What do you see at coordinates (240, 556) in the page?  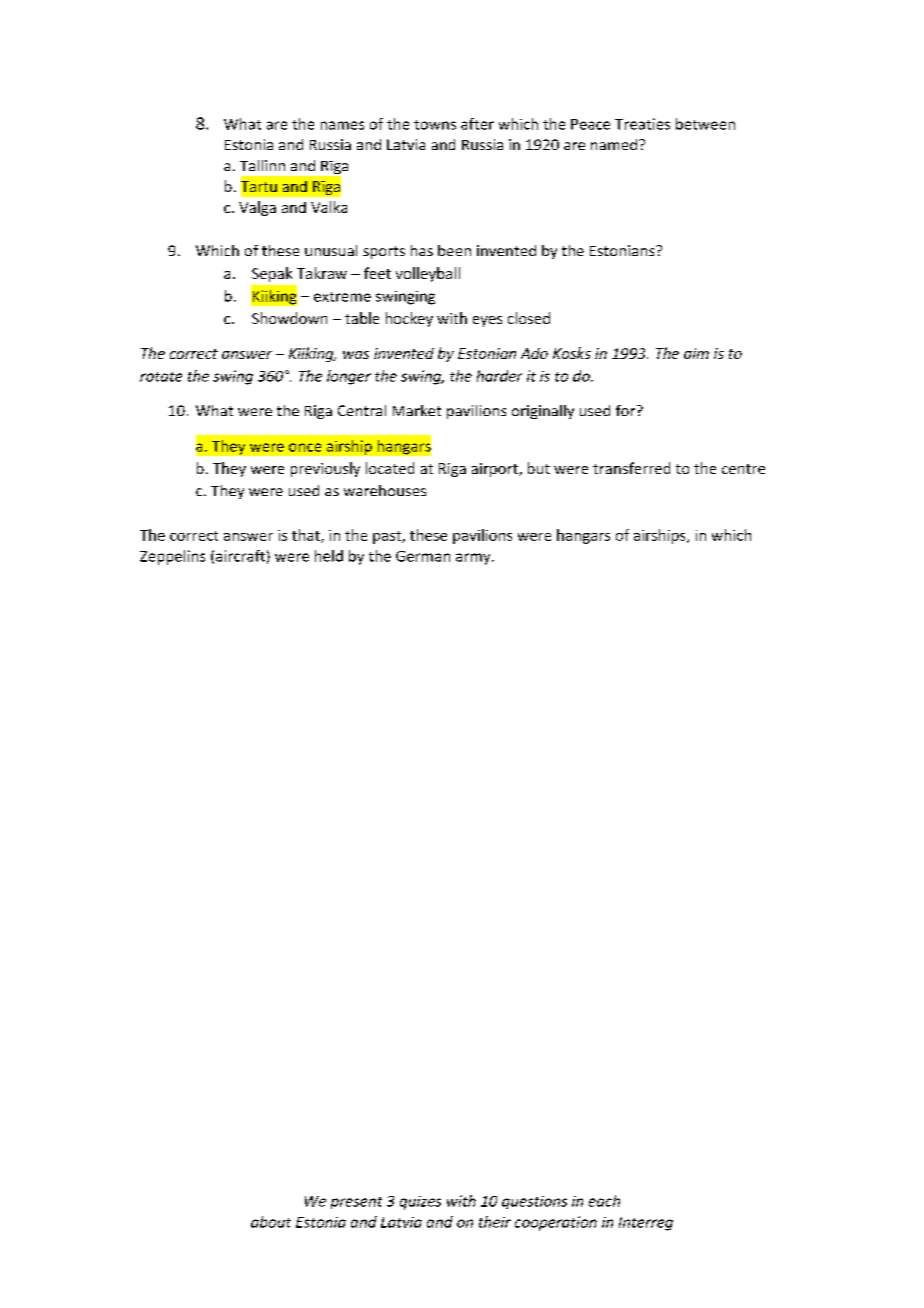 I see `aircraft` at bounding box center [240, 556].
